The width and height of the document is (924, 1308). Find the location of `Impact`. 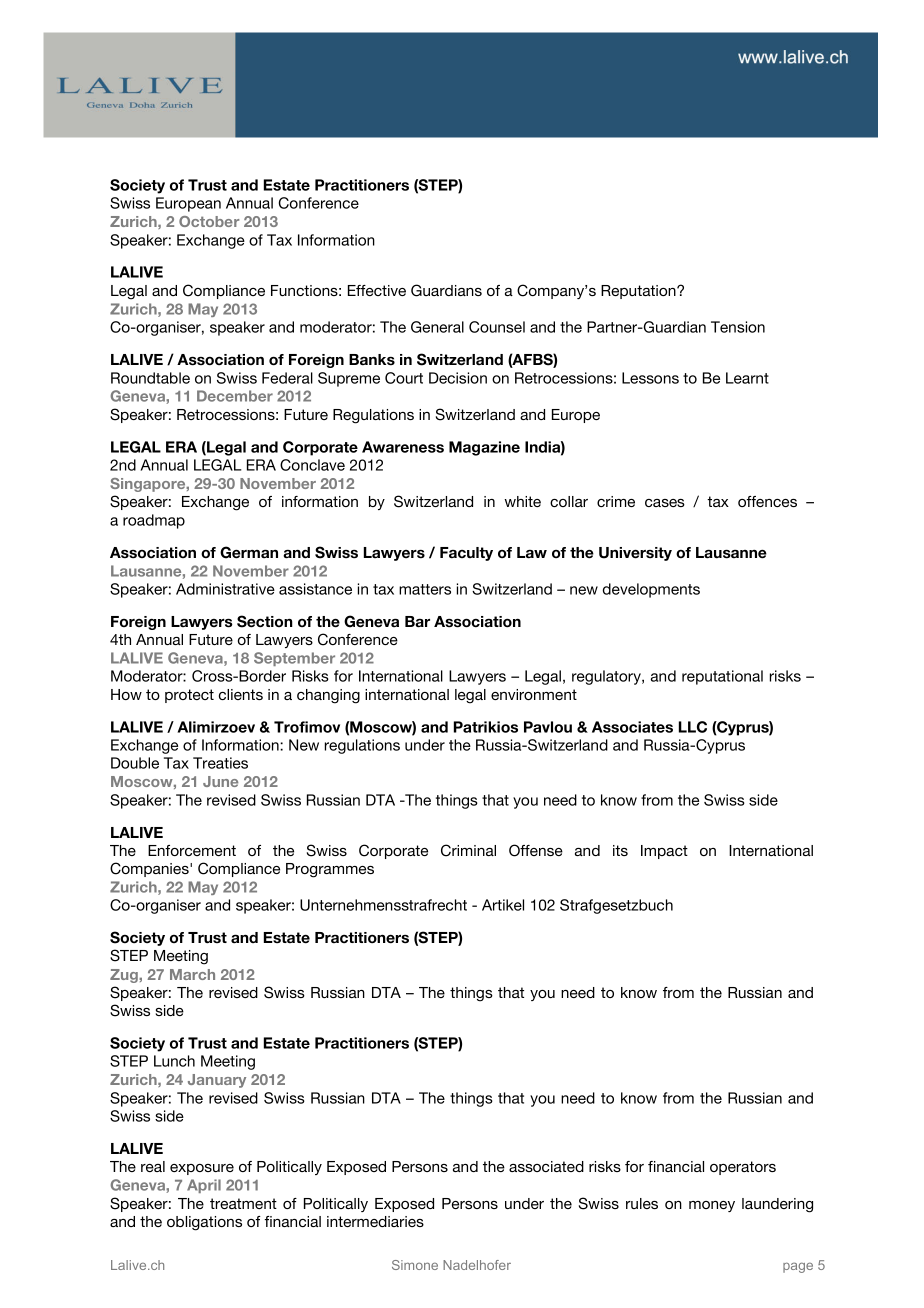

Impact is located at coordinates (664, 852).
